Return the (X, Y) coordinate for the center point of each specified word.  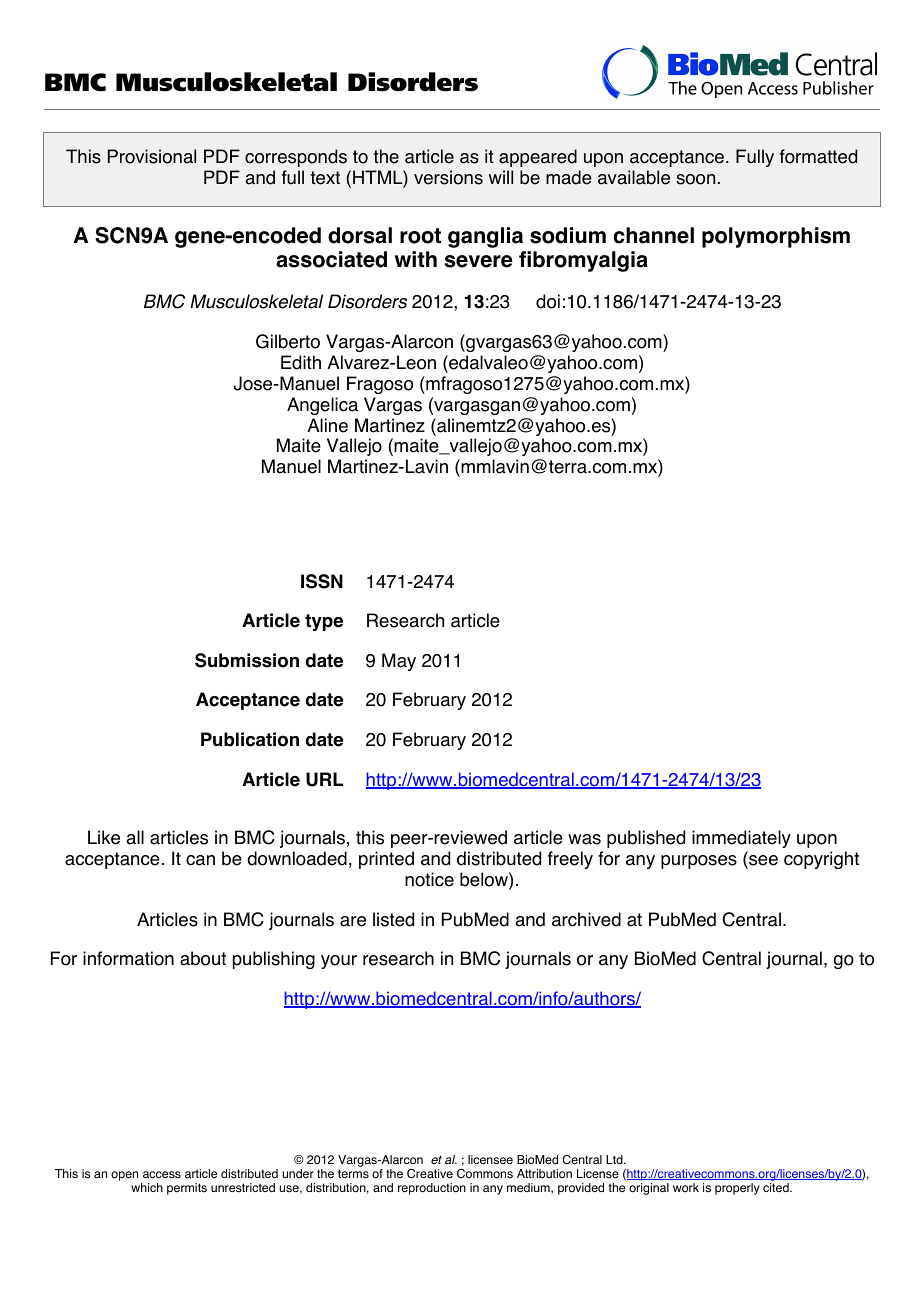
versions (448, 177)
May (399, 662)
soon (695, 179)
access (162, 1175)
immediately (741, 839)
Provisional (152, 156)
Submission (247, 660)
